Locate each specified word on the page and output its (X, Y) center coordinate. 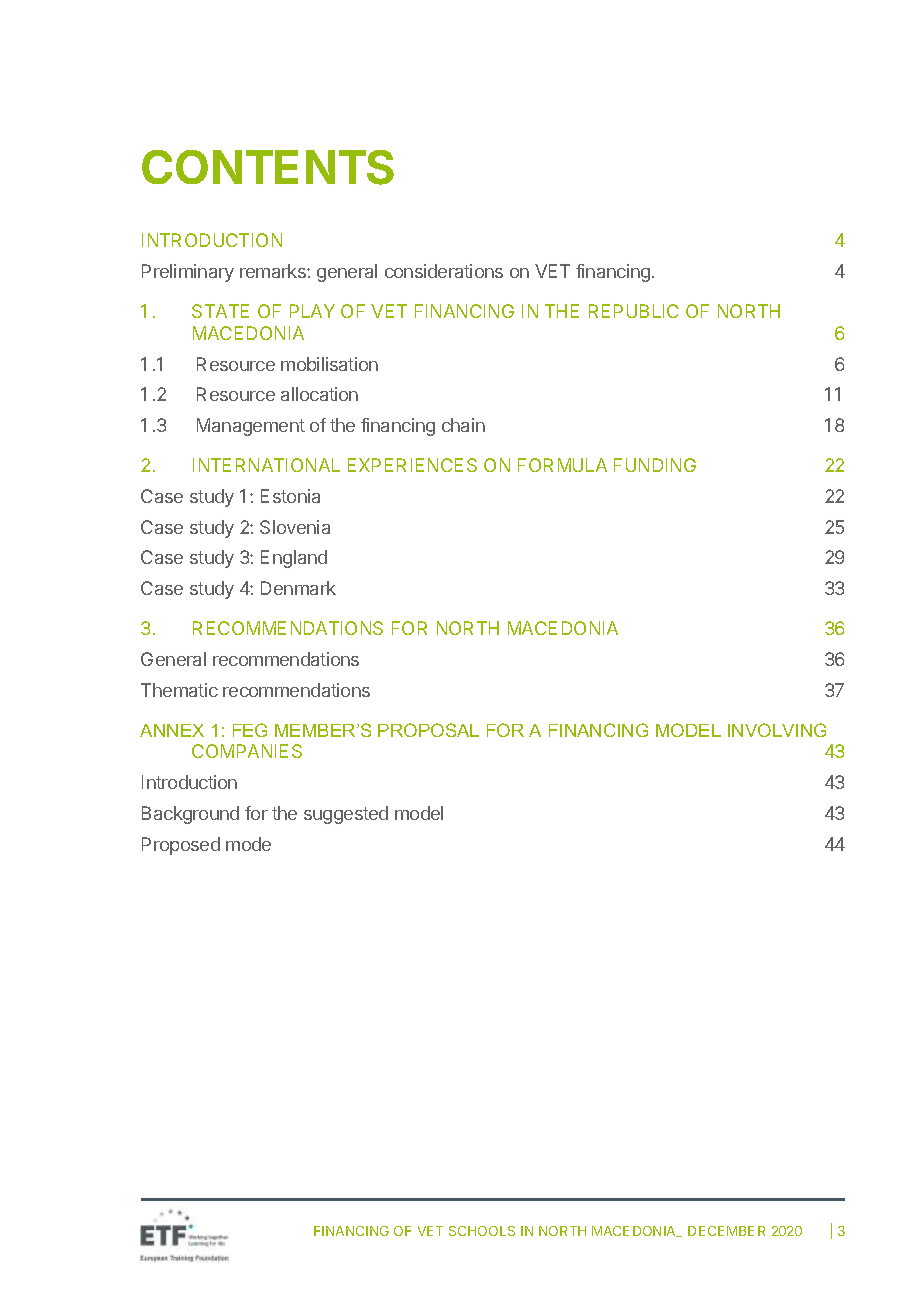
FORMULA (562, 465)
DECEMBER (726, 1231)
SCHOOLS (482, 1231)
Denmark (298, 588)
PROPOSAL (428, 730)
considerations (444, 271)
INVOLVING (777, 730)
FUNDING (655, 465)
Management (251, 427)
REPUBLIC (634, 311)
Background (190, 815)
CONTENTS (268, 167)
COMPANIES (247, 751)
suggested (346, 815)
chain (463, 425)
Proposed (181, 846)
